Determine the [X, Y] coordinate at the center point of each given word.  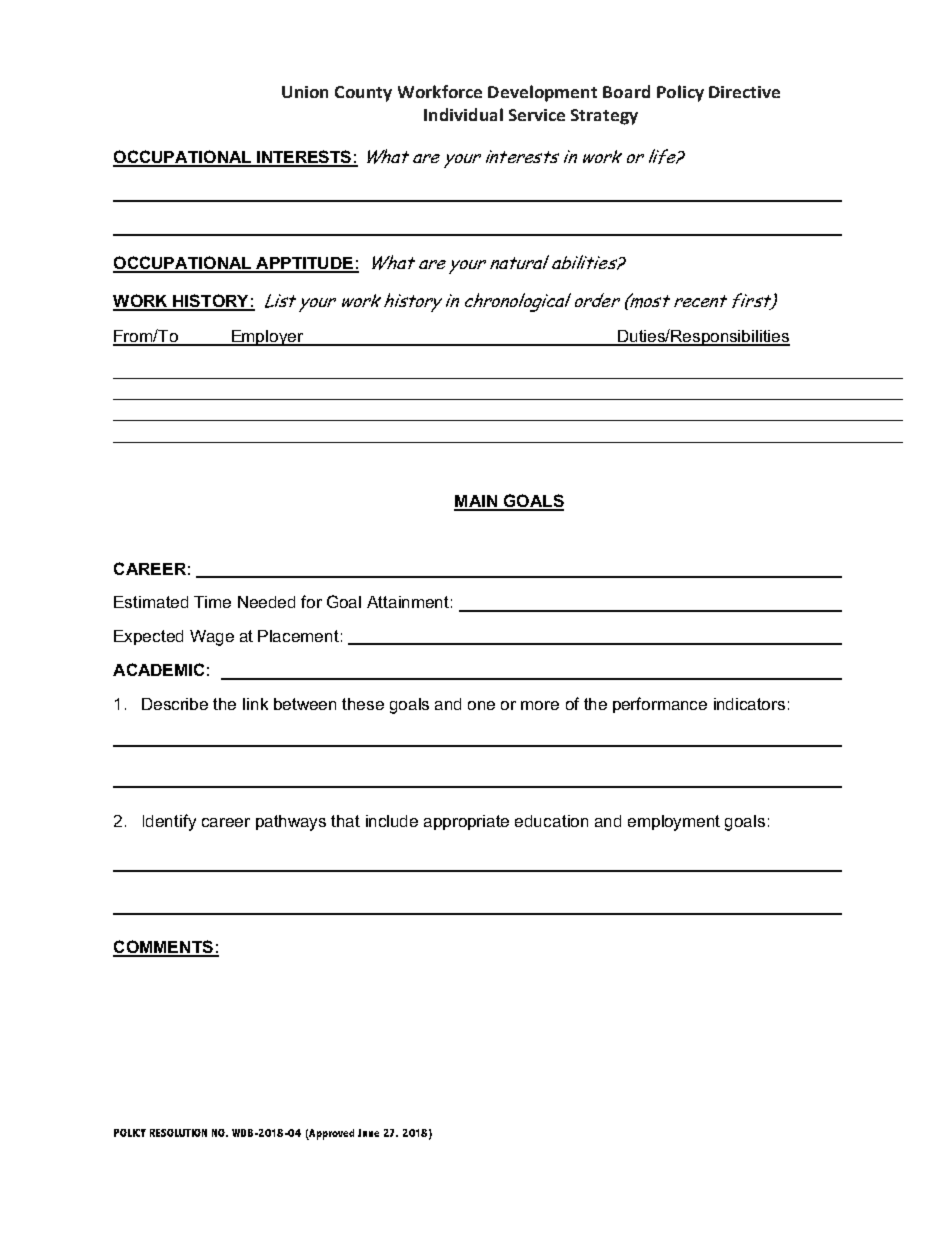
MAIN [476, 502]
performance [660, 705]
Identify [169, 822]
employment [674, 823]
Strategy [604, 117]
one [481, 705]
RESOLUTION [178, 1133]
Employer [268, 338]
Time [212, 602]
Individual [463, 114]
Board [626, 91]
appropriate [466, 822]
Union [305, 92]
